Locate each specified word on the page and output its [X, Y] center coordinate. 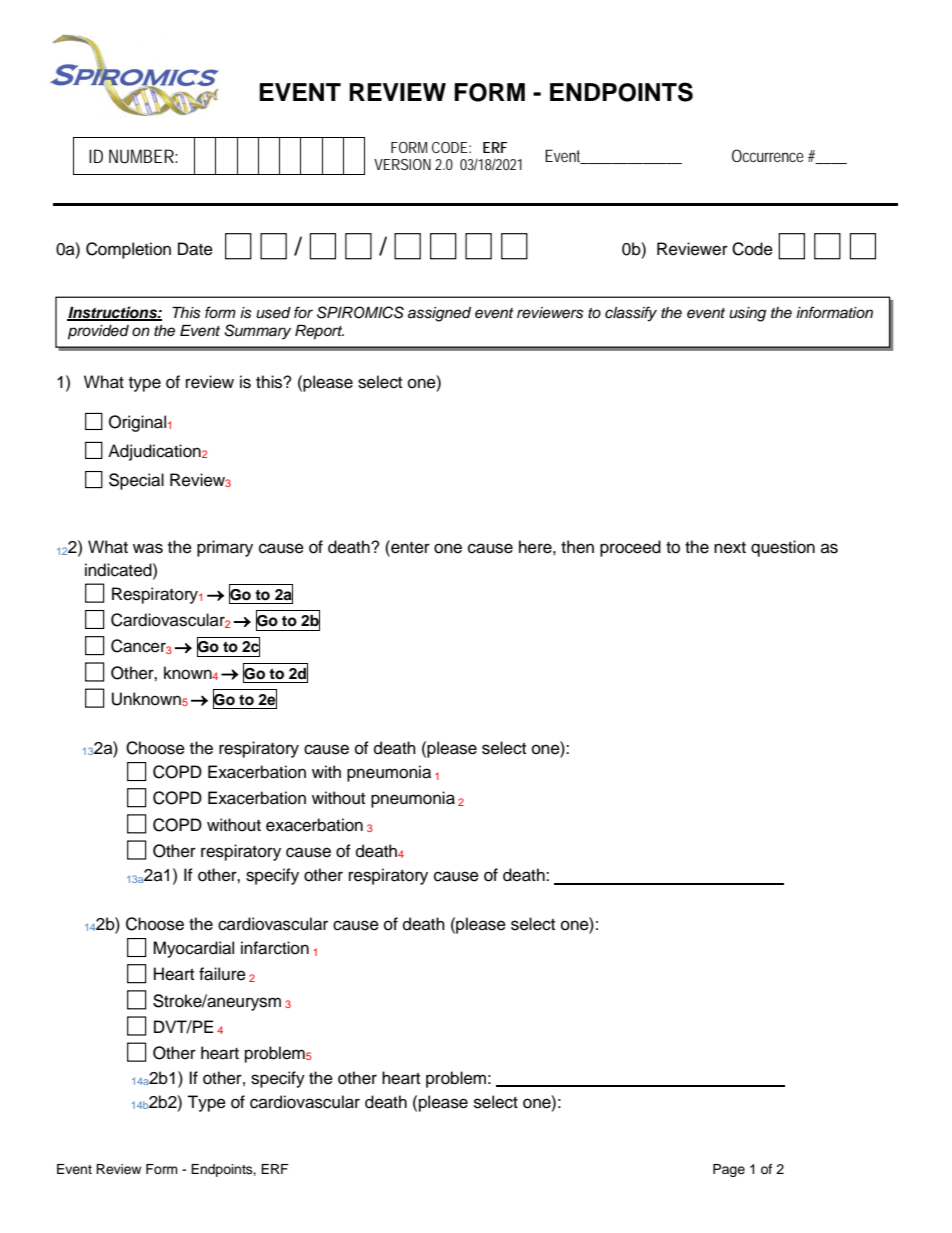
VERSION [402, 164]
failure [222, 974]
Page [729, 1170]
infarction [275, 948]
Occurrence [768, 155]
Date [195, 249]
